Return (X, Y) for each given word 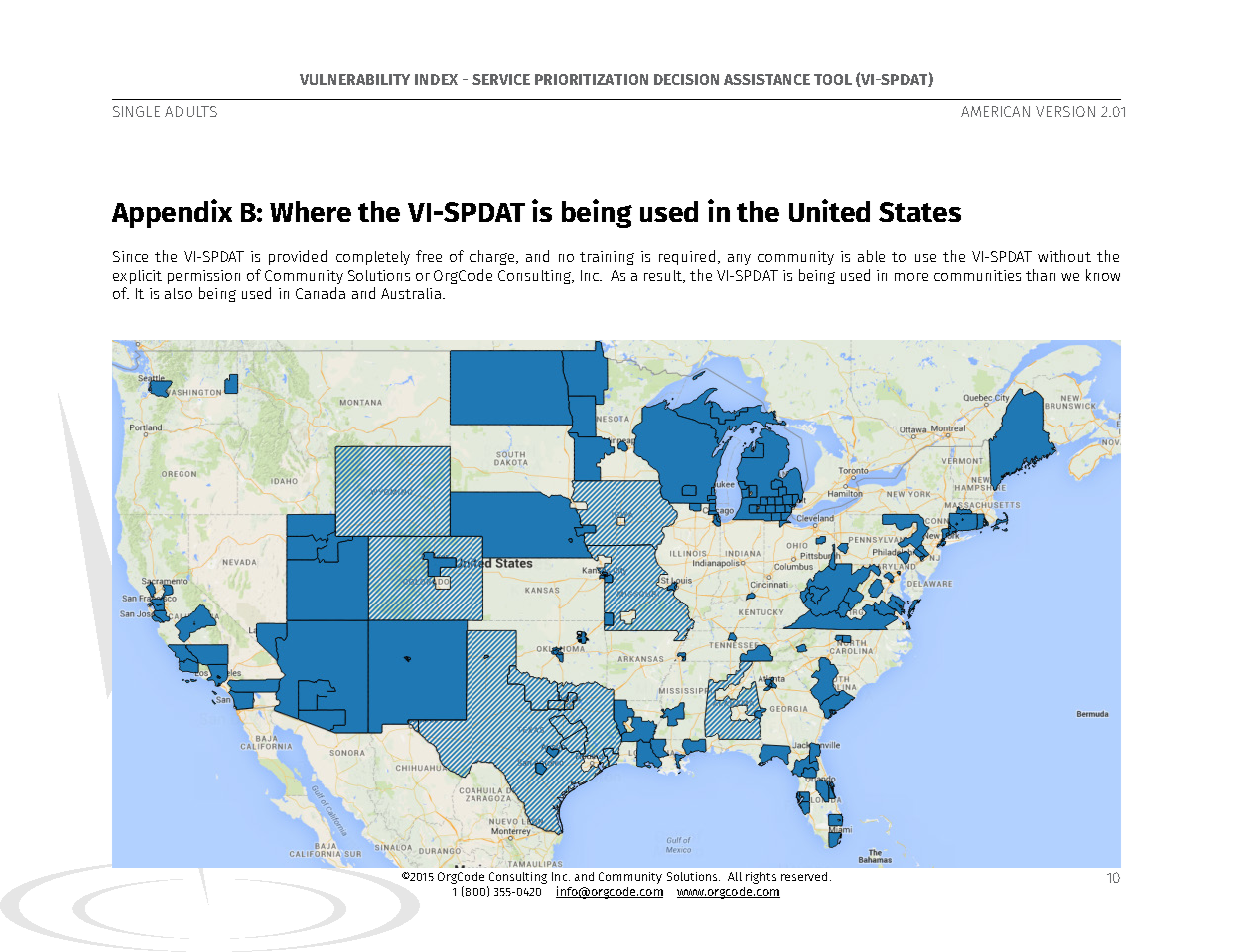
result (664, 276)
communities (977, 275)
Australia (411, 293)
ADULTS (191, 111)
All (735, 876)
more (911, 277)
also (178, 293)
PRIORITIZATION (591, 79)
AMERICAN (995, 111)
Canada (320, 293)
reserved (804, 876)
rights (761, 878)
